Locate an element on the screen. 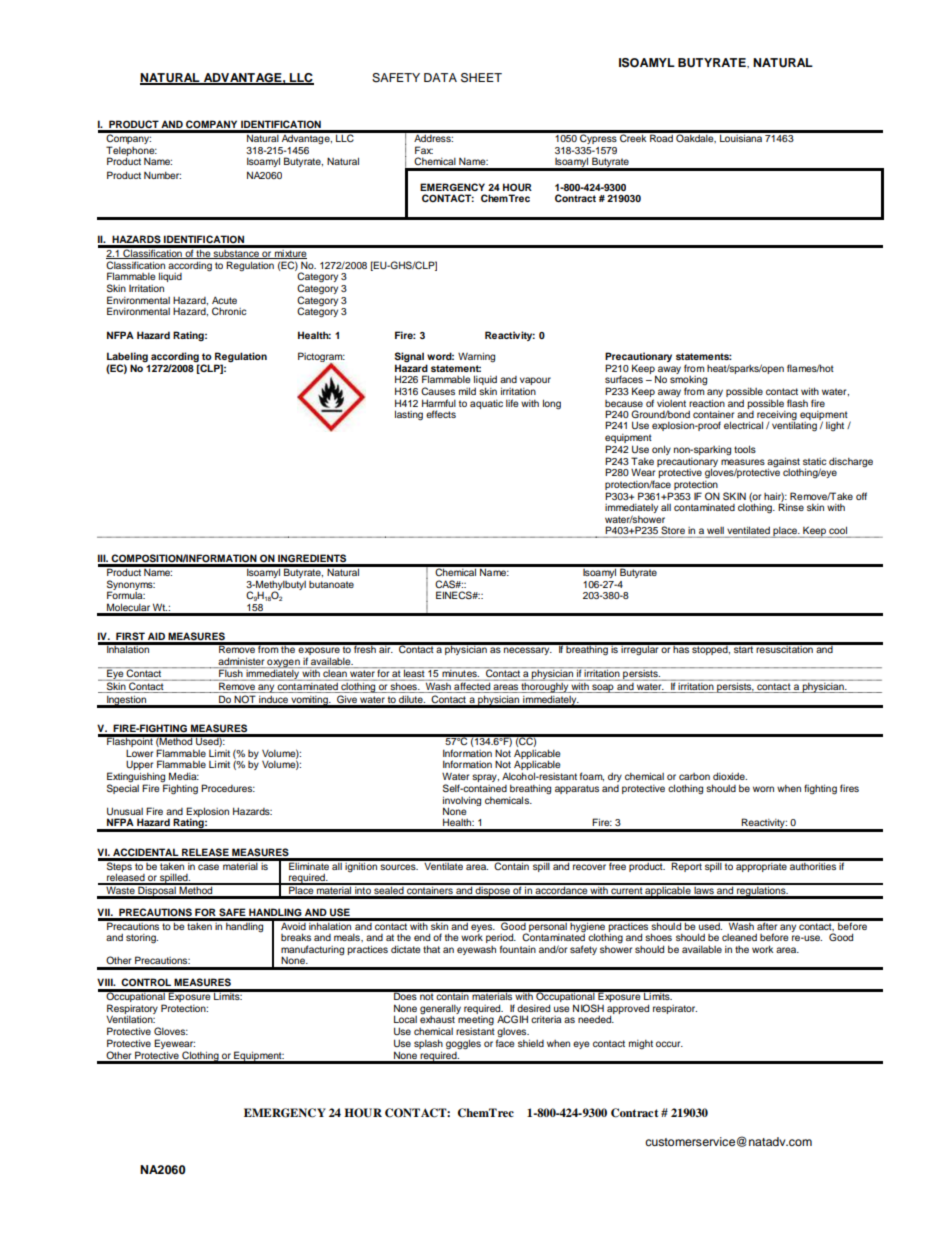  DATA is located at coordinates (440, 77).
